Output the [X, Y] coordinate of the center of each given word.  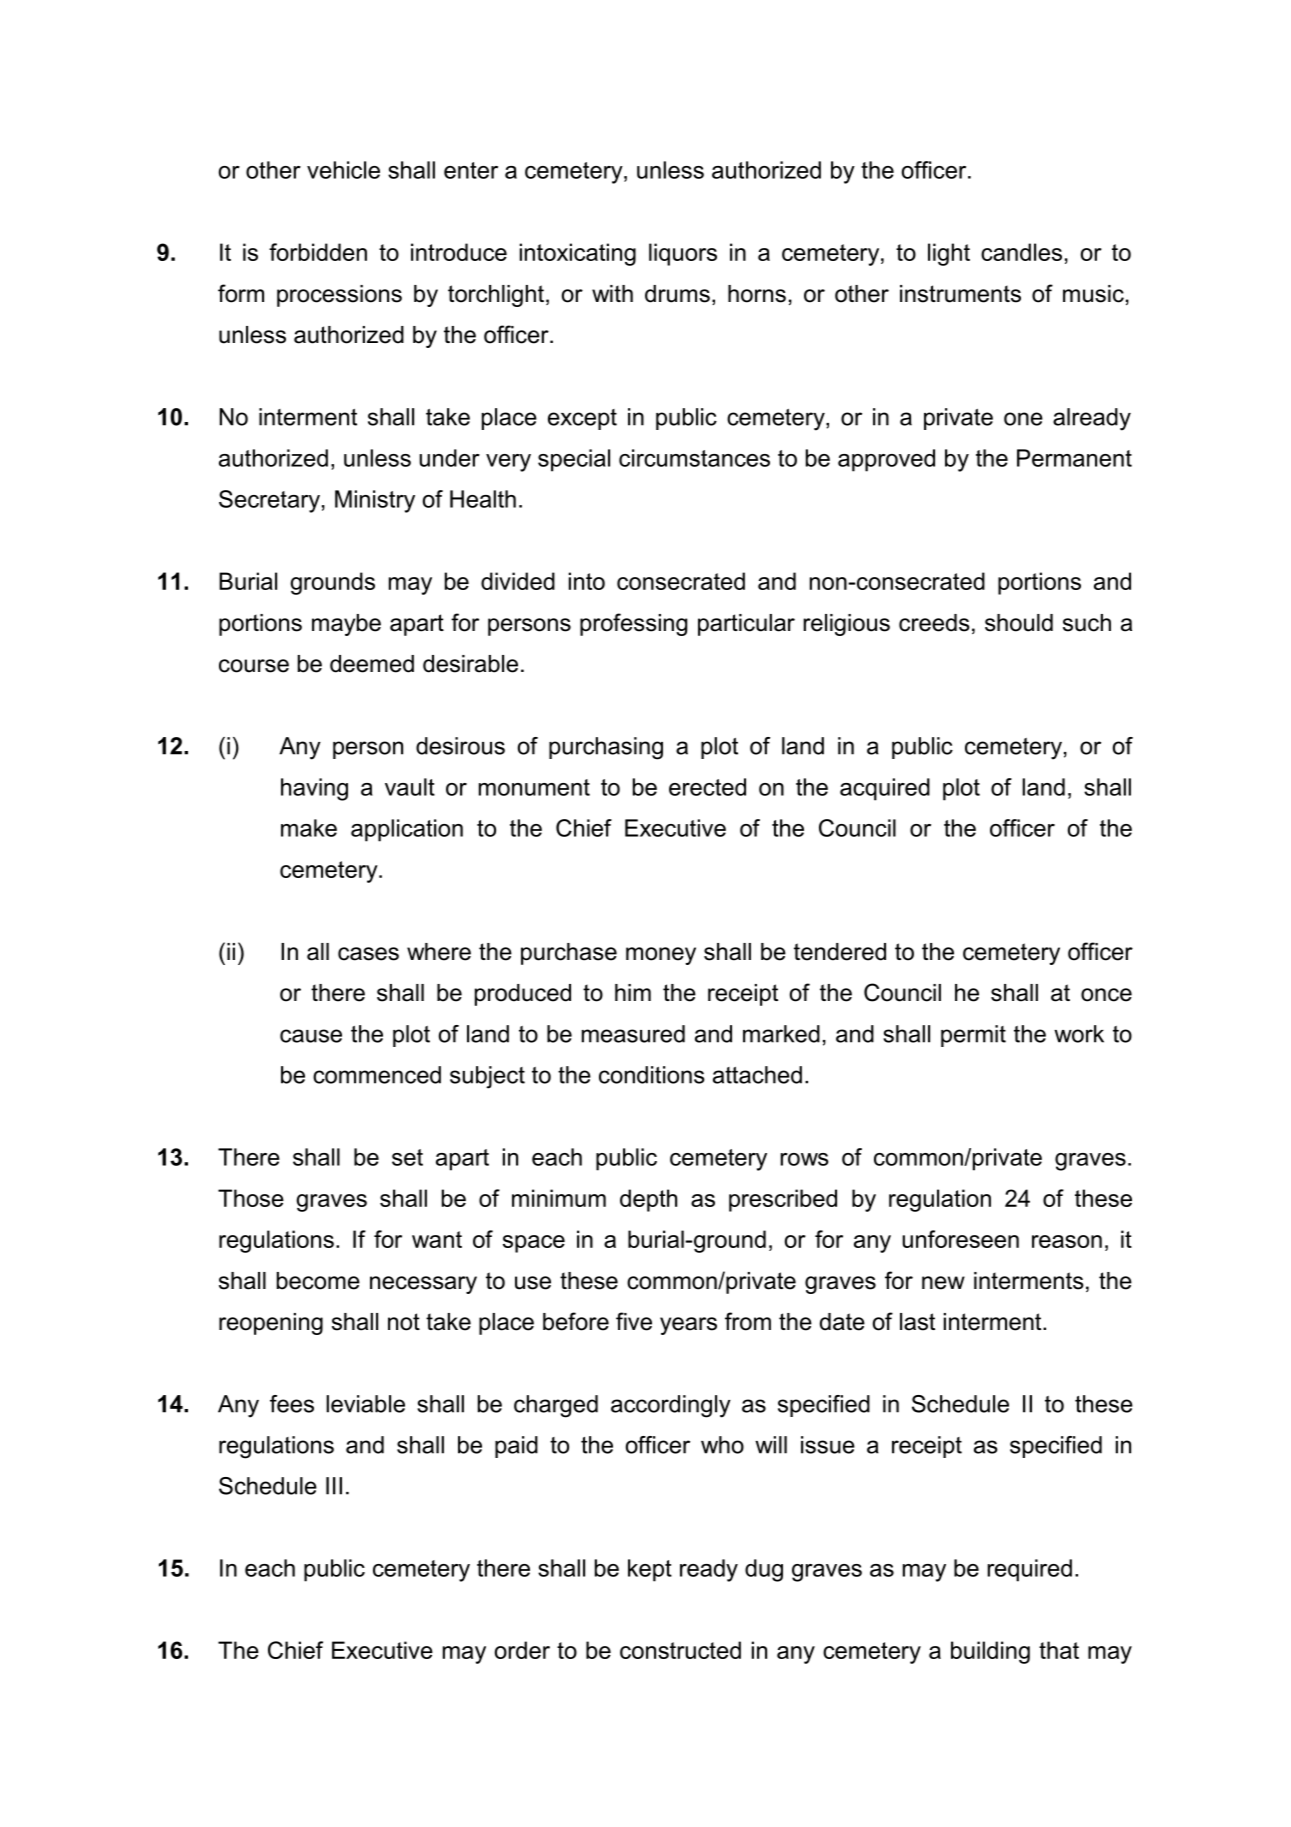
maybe [346, 625]
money [661, 956]
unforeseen [960, 1239]
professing [633, 624]
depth [648, 1200]
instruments [960, 294]
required [1029, 1570]
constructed [680, 1650]
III [334, 1486]
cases [368, 954]
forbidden [318, 252]
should [1019, 623]
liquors [683, 254]
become [318, 1281]
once [1106, 995]
